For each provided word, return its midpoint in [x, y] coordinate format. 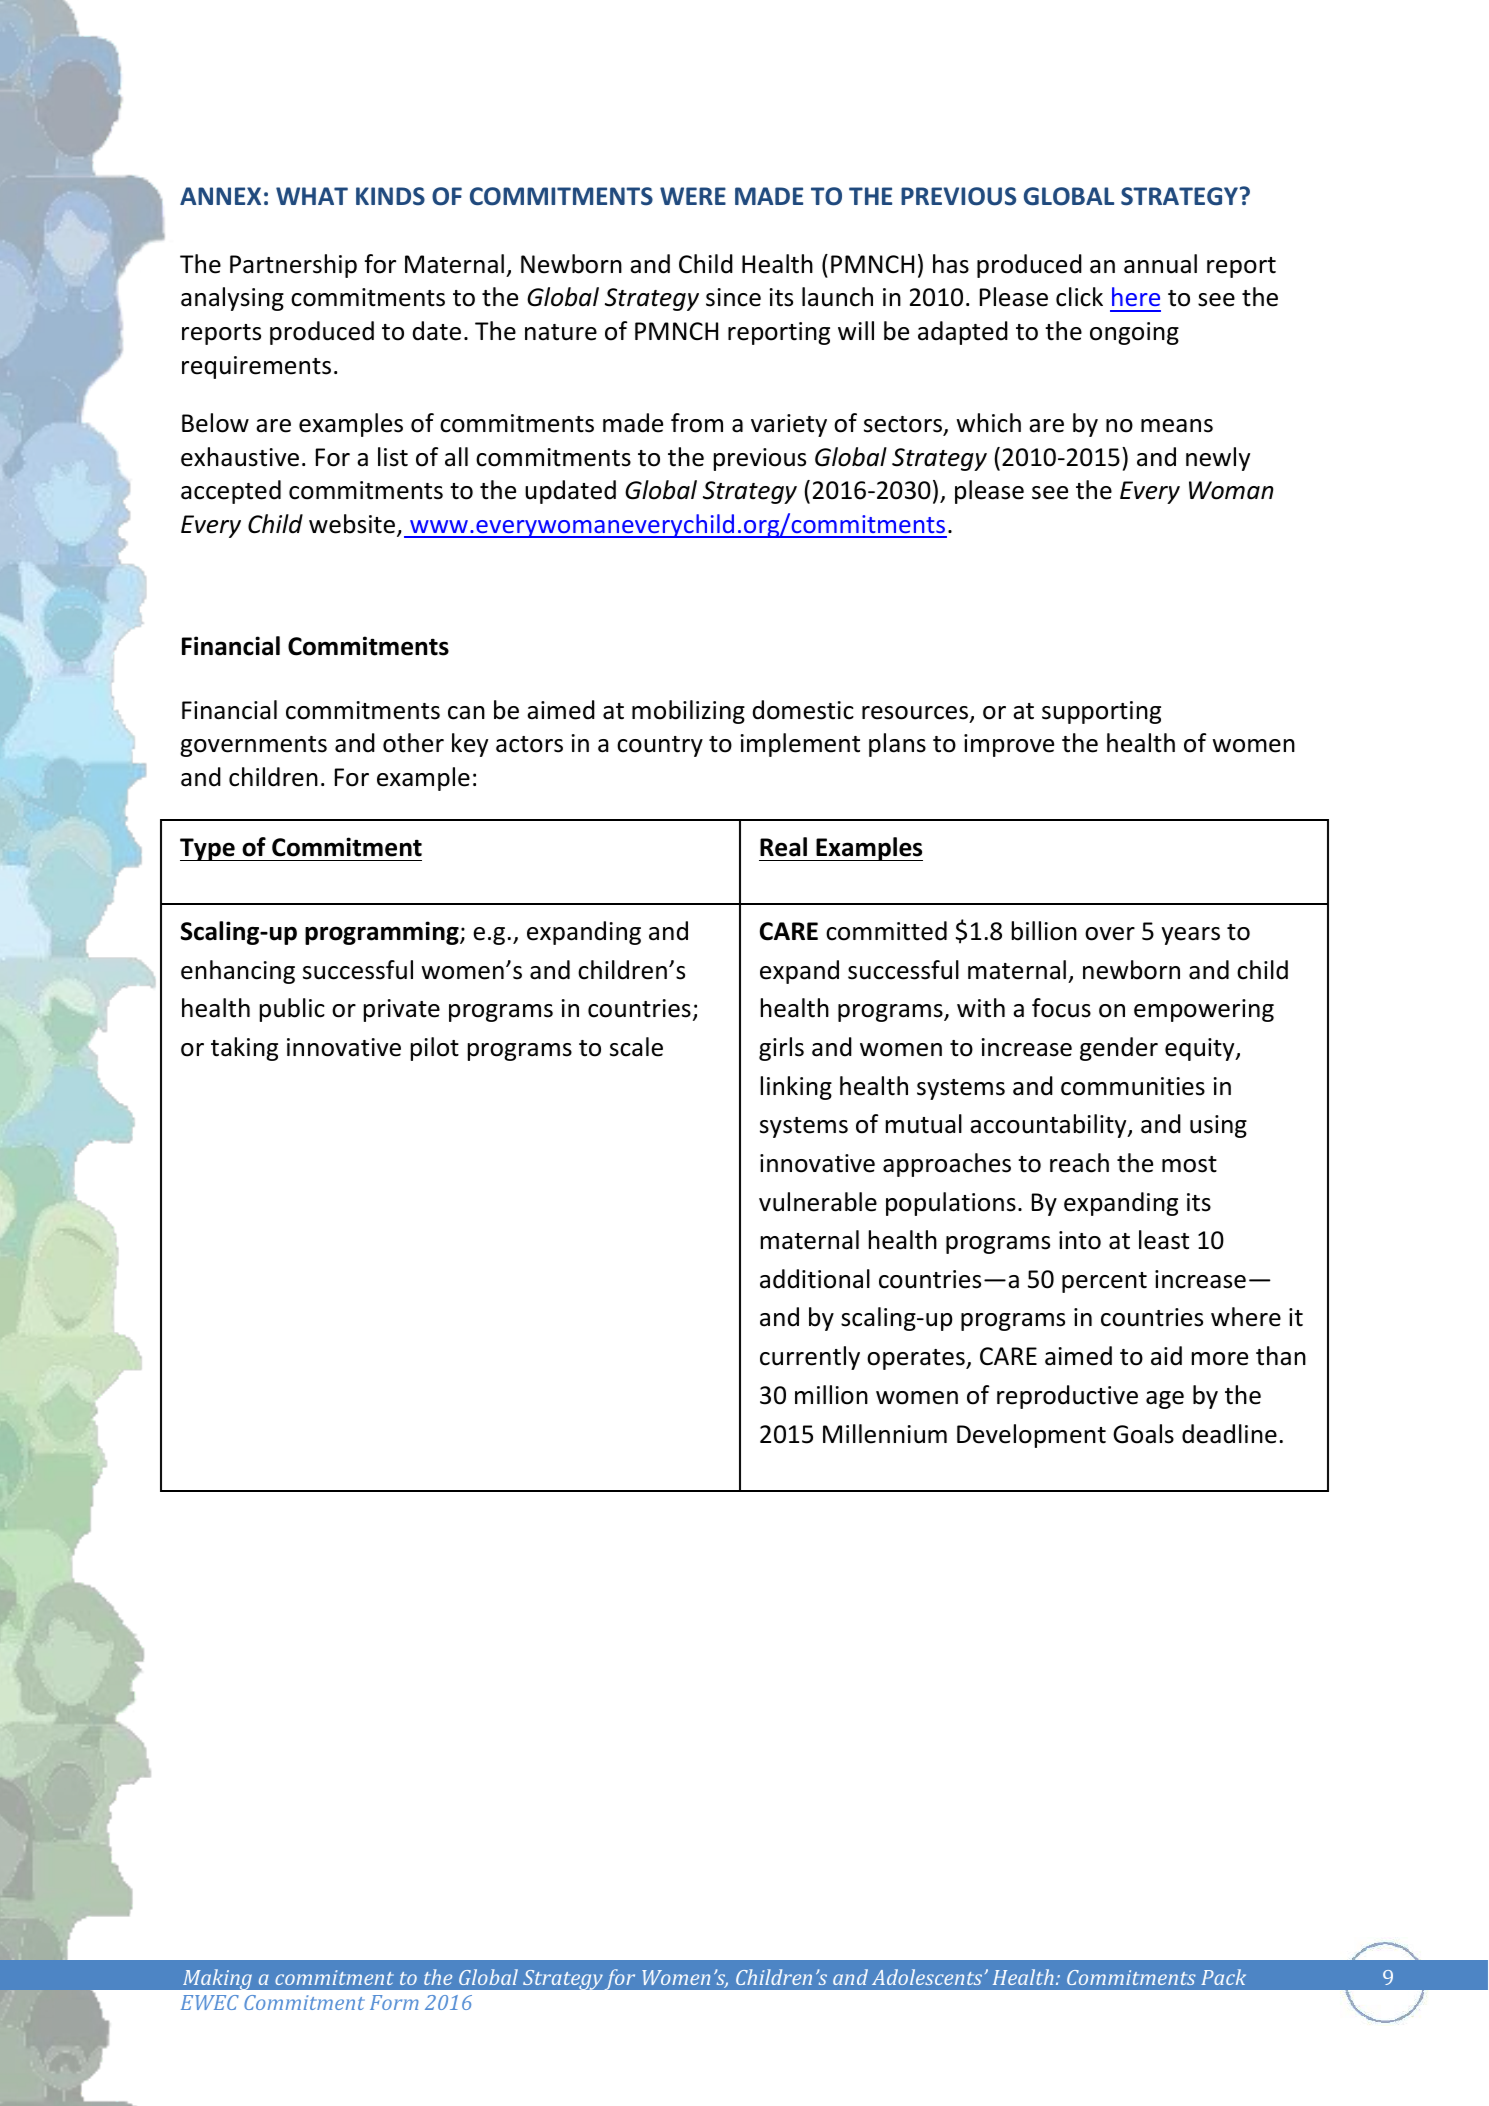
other [413, 743]
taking [244, 1049]
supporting [1101, 712]
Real [783, 847]
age [1165, 1400]
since [733, 297]
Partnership [293, 266]
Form [394, 2002]
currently [810, 1358]
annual [1160, 264]
